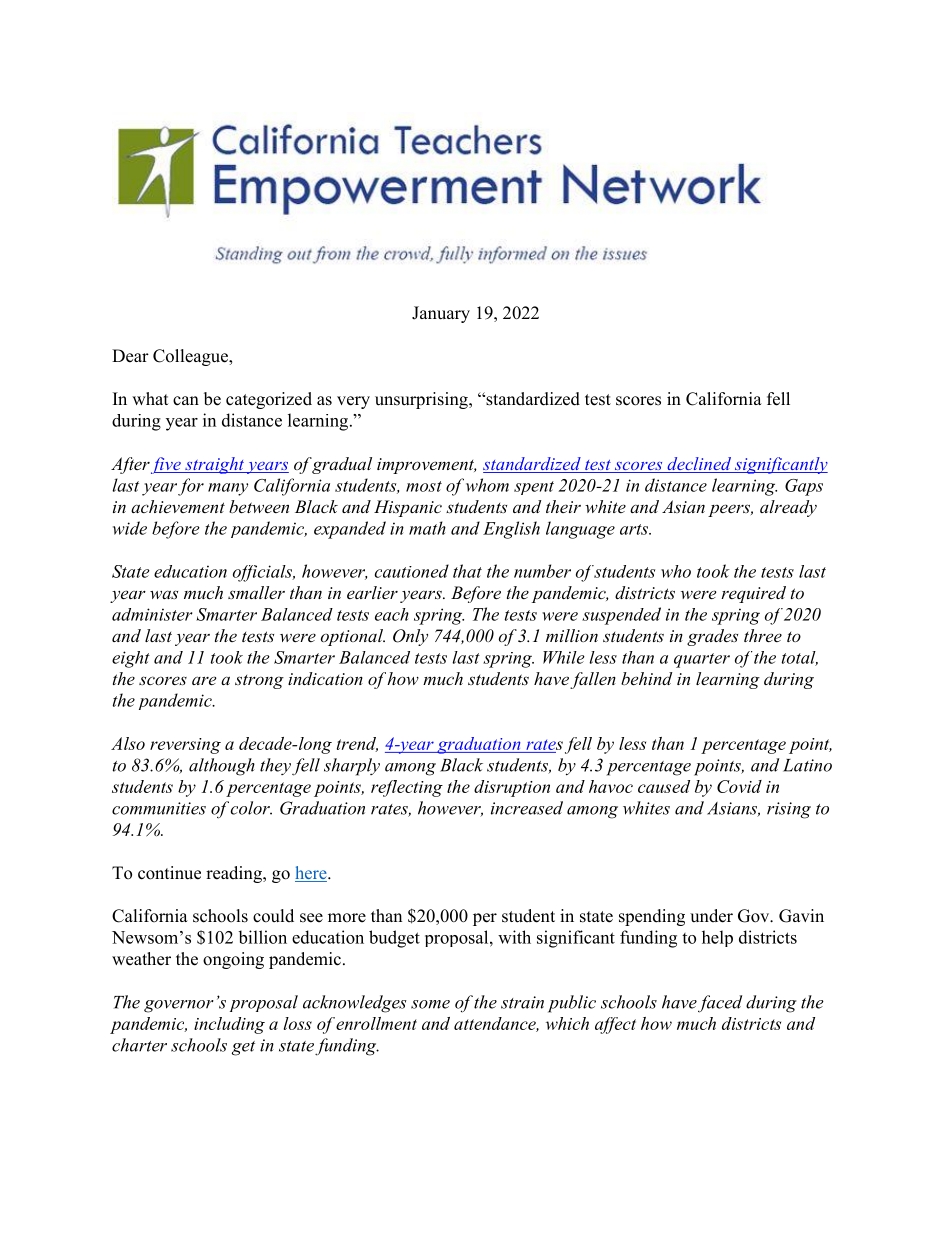 Image resolution: width=952 pixels, height=1233 pixels. Describe the element at coordinates (130, 356) in the screenshot. I see `Dear` at that location.
